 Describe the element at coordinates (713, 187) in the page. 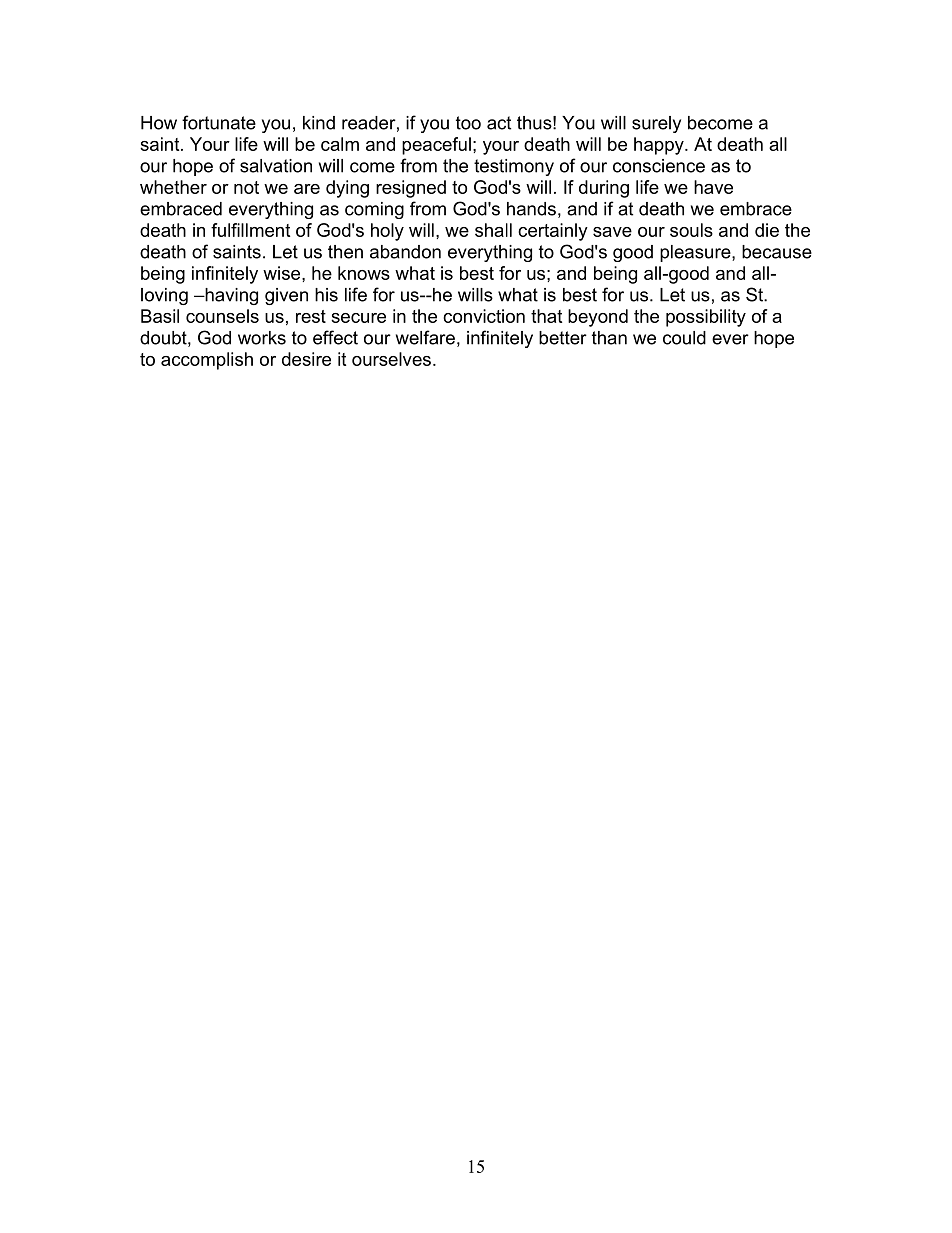

I see `have` at that location.
